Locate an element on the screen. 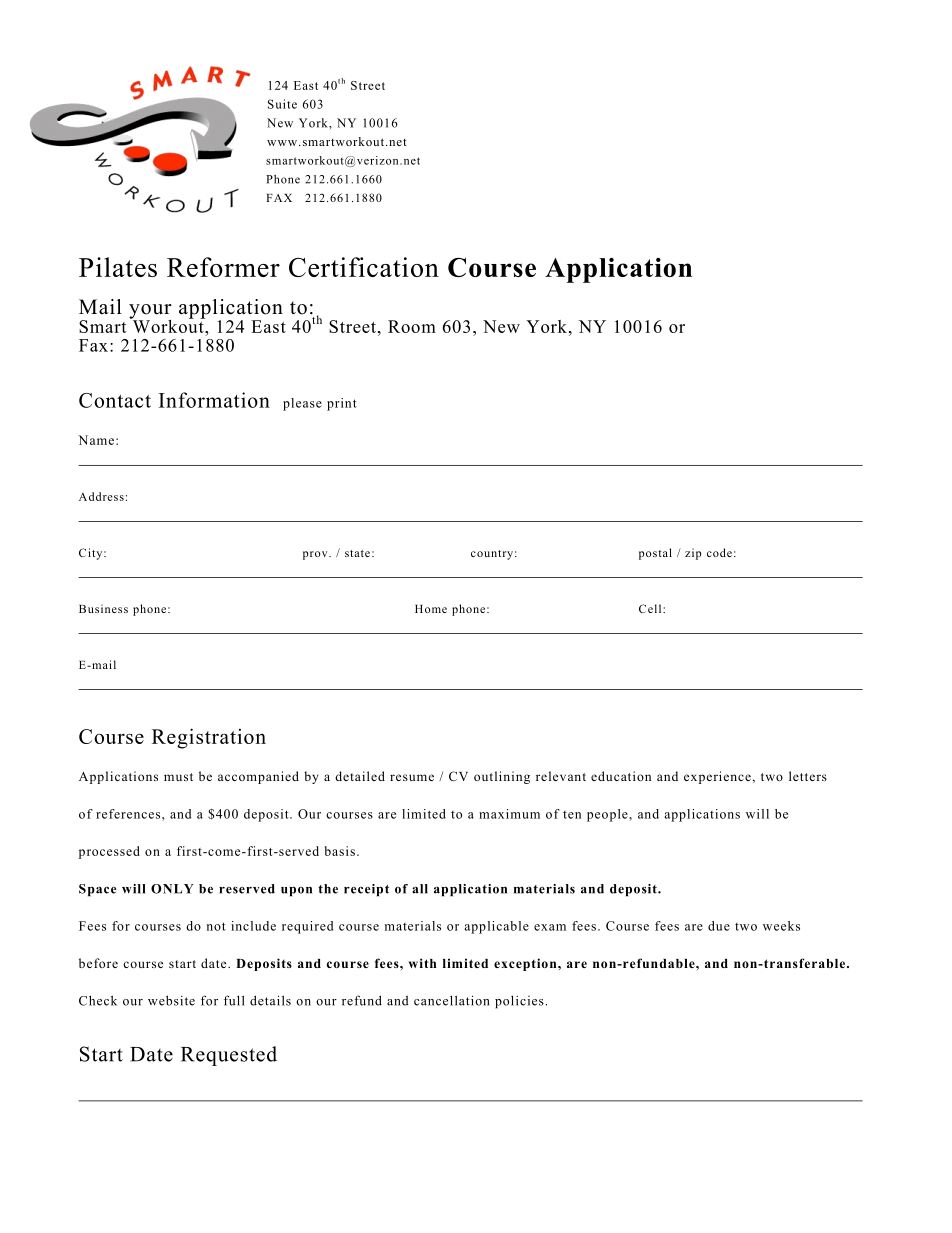 Image resolution: width=952 pixels, height=1233 pixels. print is located at coordinates (342, 404).
